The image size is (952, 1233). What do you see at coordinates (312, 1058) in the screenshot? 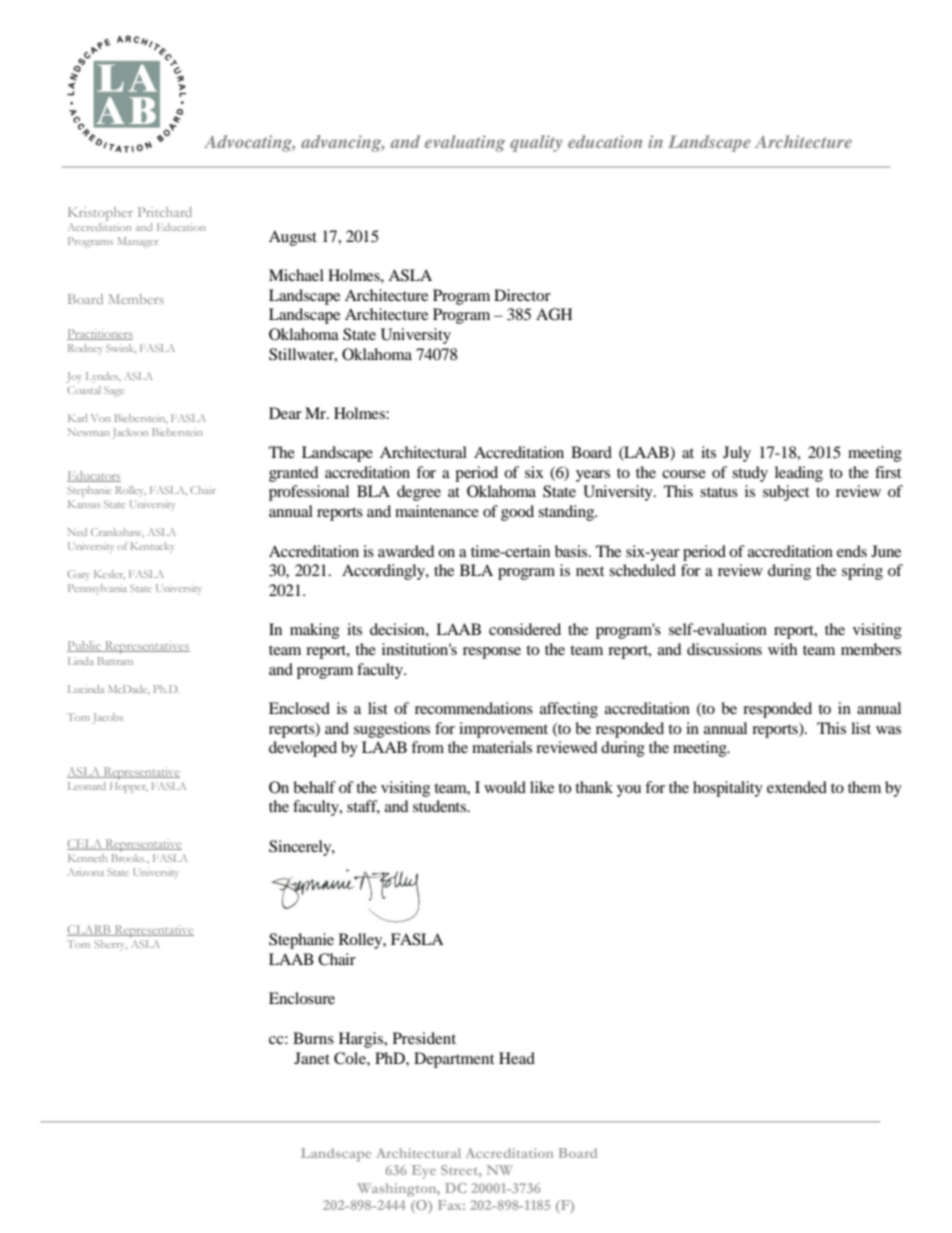
I see `Janet` at bounding box center [312, 1058].
